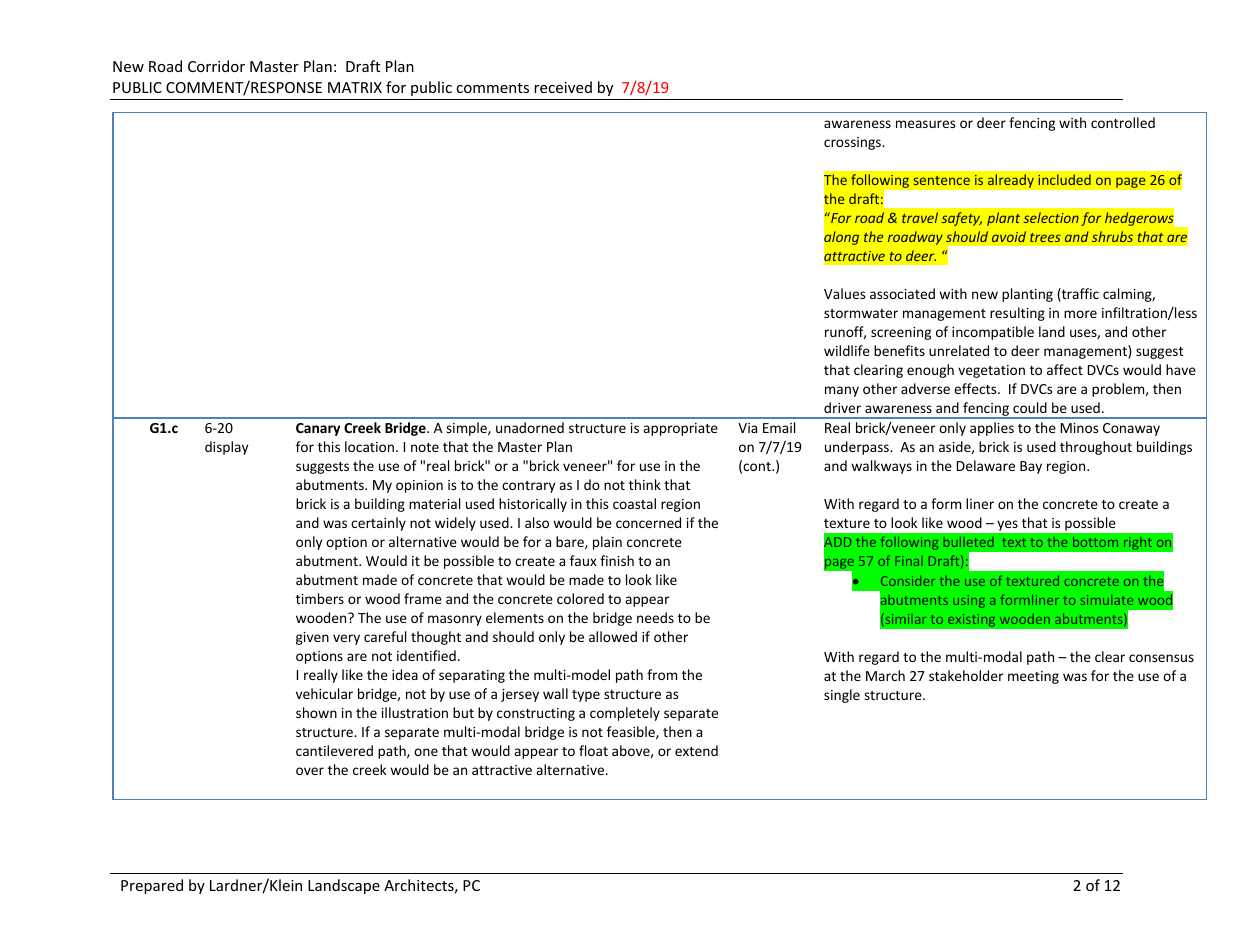  What do you see at coordinates (226, 448) in the screenshot?
I see `display` at bounding box center [226, 448].
